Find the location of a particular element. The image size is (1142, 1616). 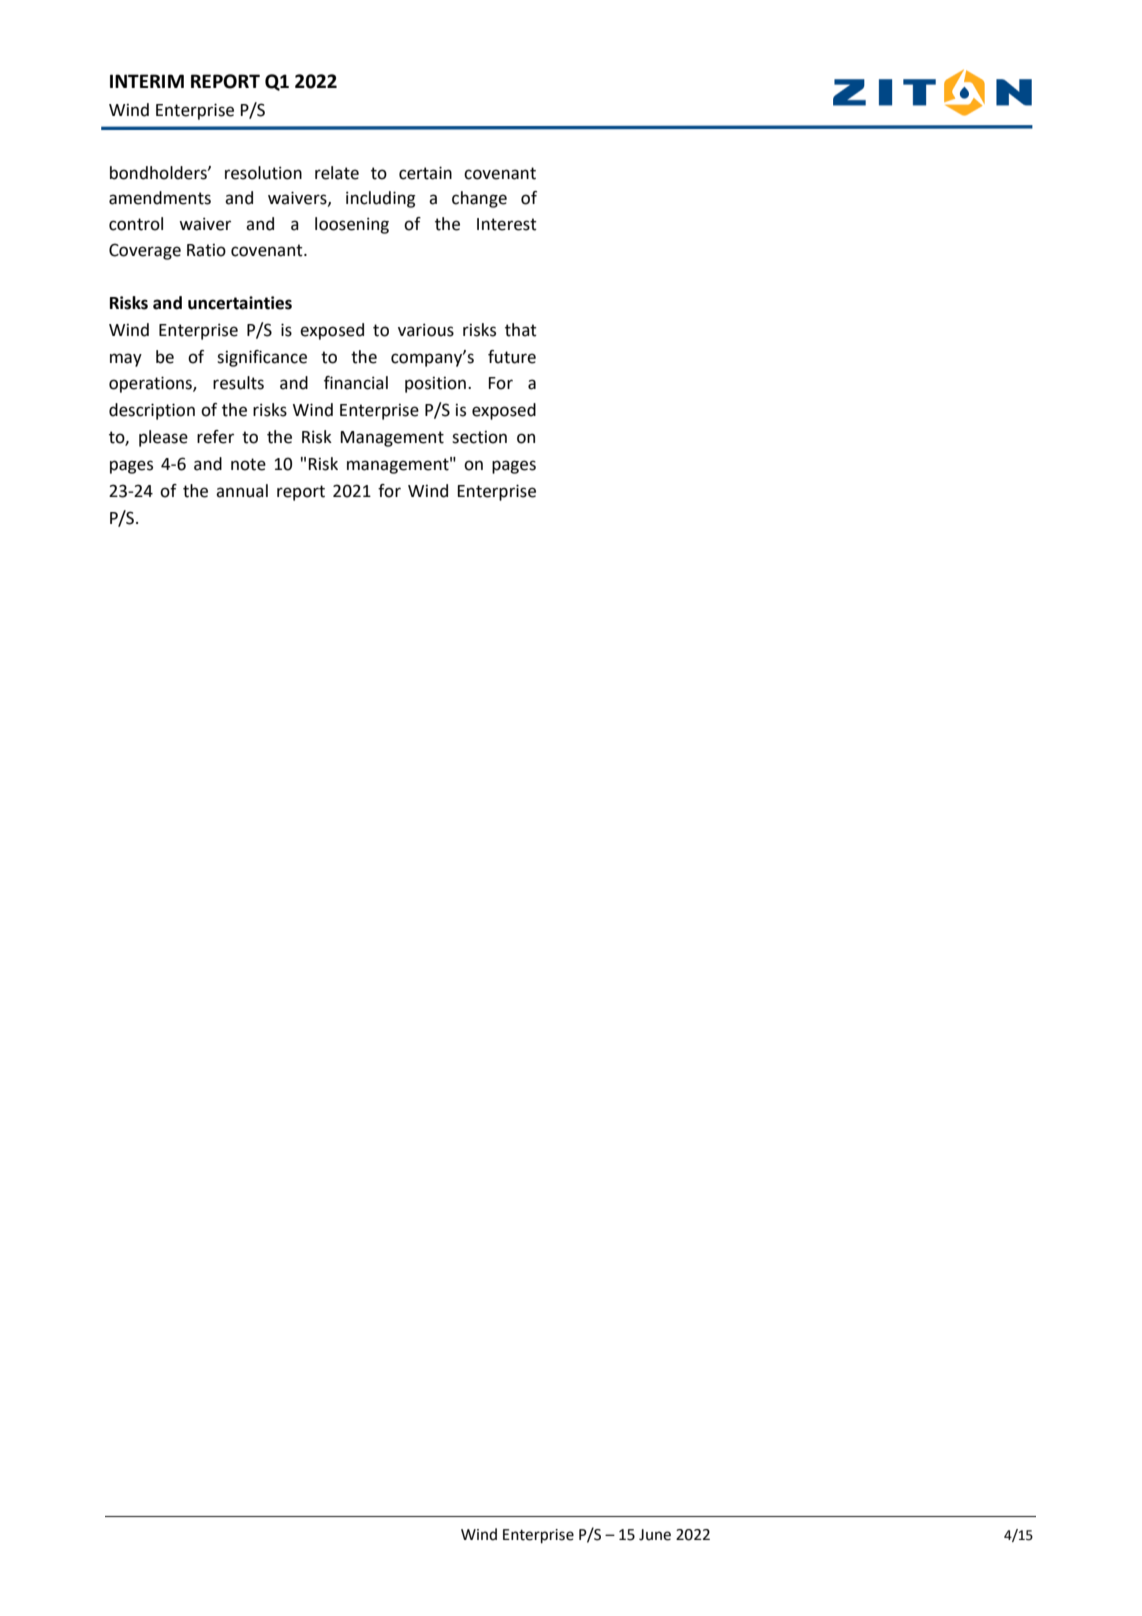

position is located at coordinates (435, 385).
